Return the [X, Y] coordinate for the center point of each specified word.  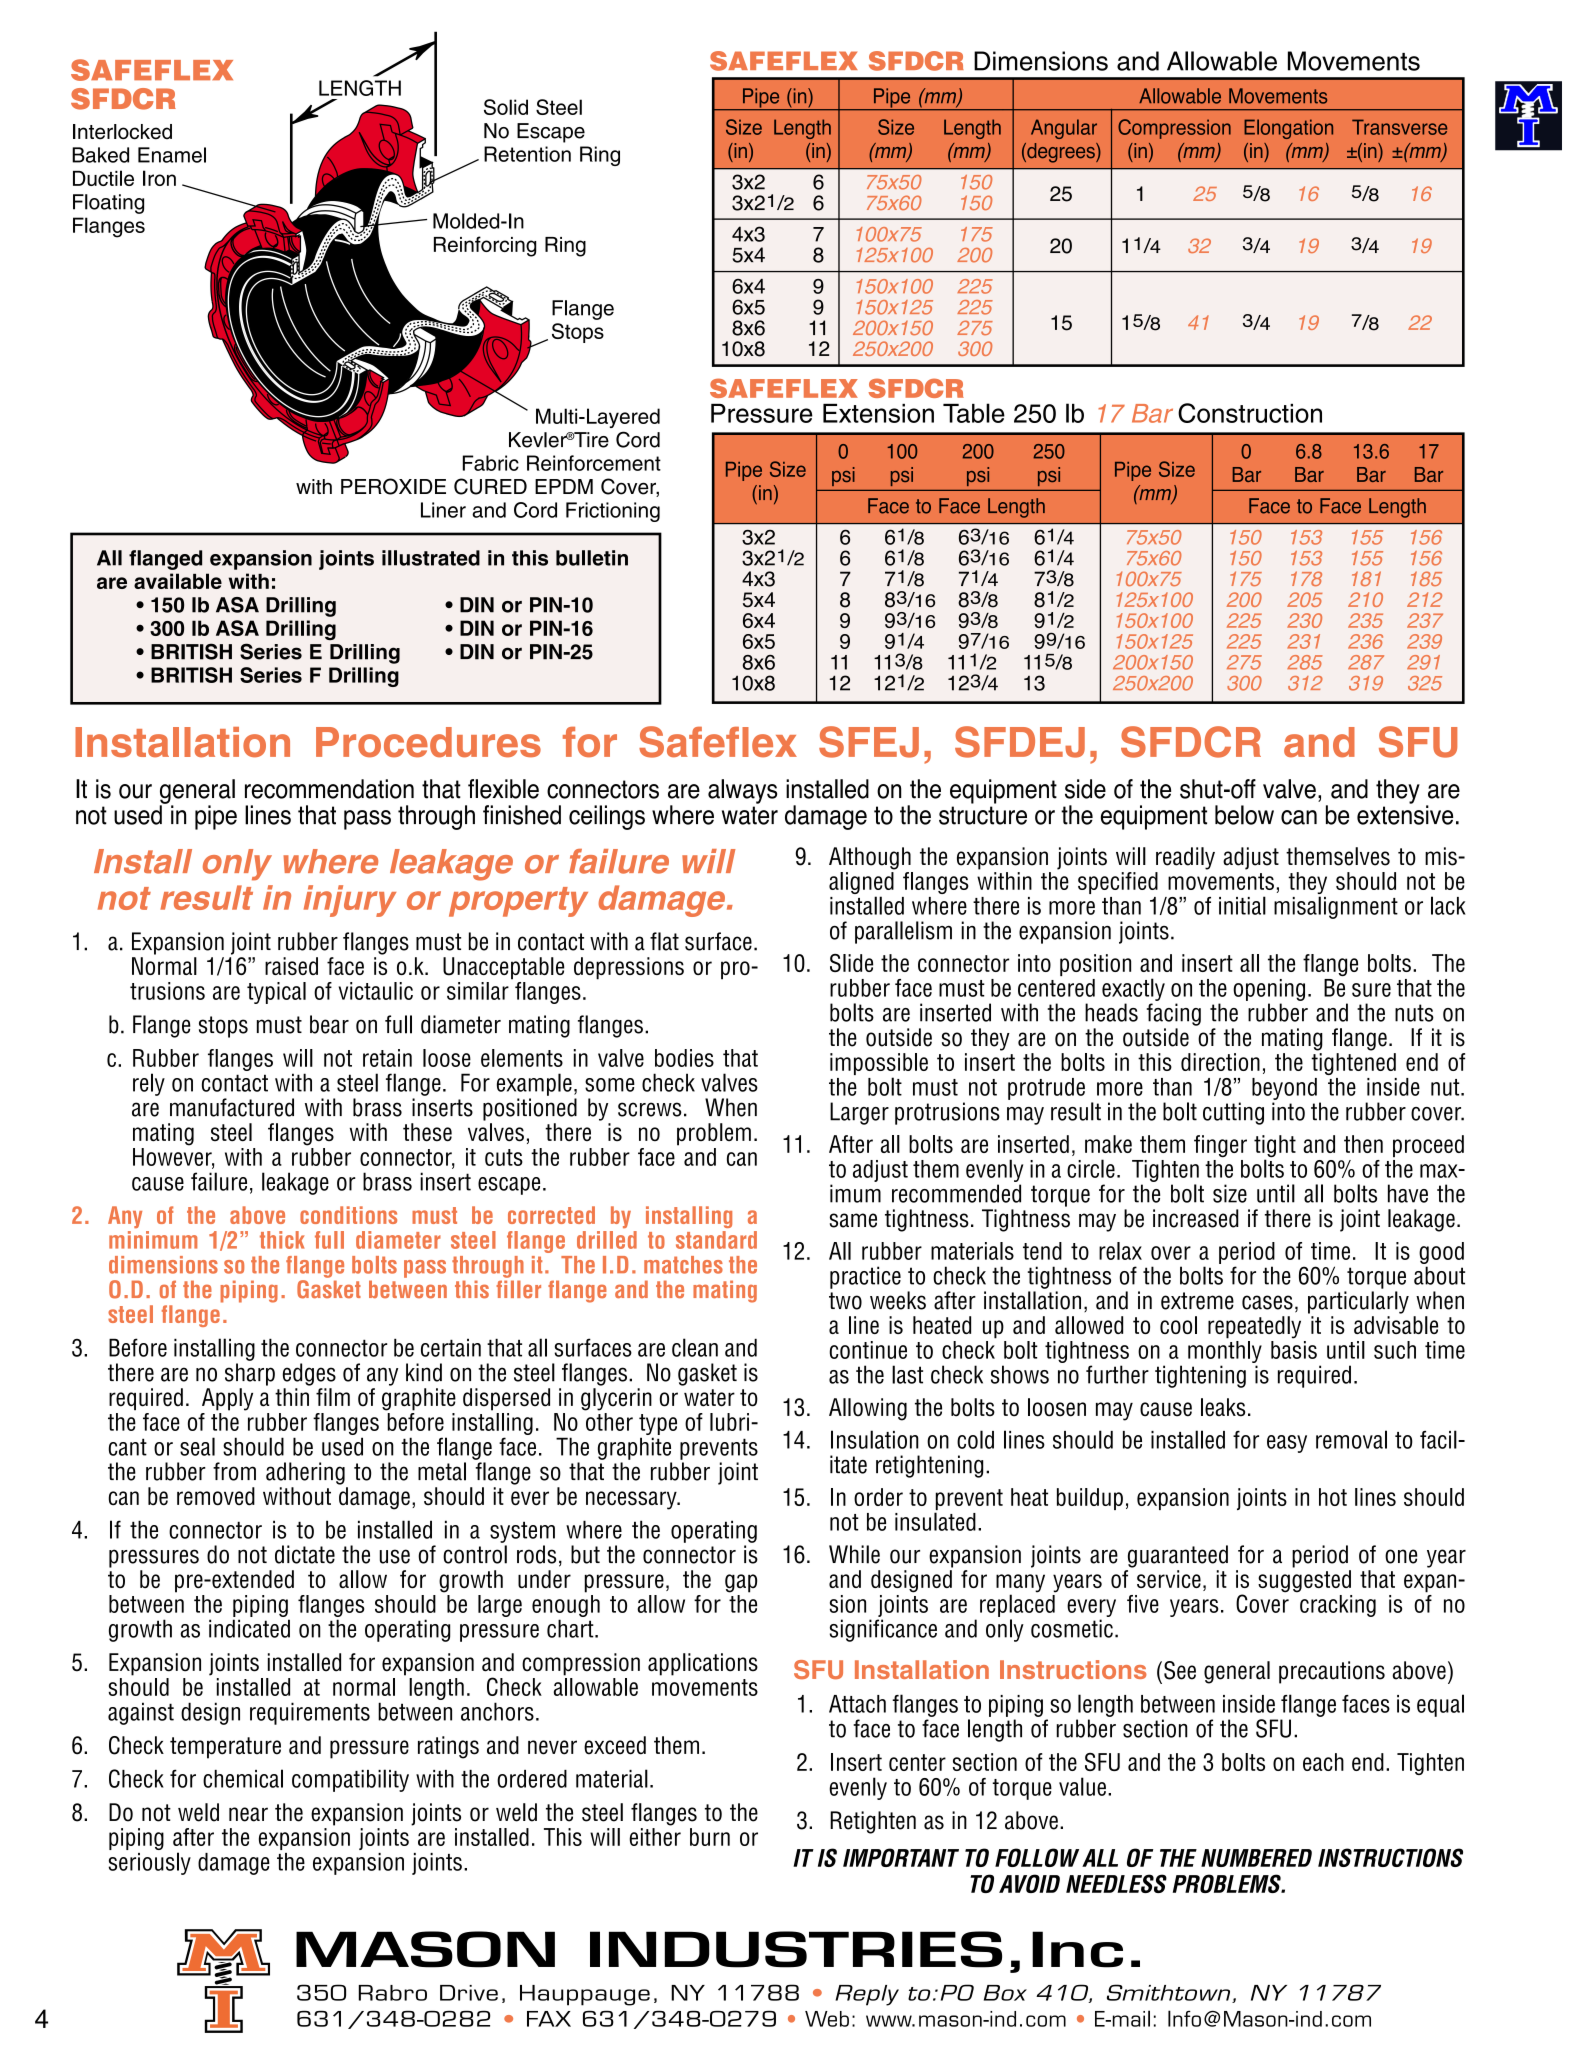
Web [827, 2019]
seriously [150, 1863]
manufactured [232, 1107]
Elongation [1288, 129]
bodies [684, 1058]
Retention [527, 154]
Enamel [172, 155]
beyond [1284, 1089]
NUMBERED [1256, 1858]
